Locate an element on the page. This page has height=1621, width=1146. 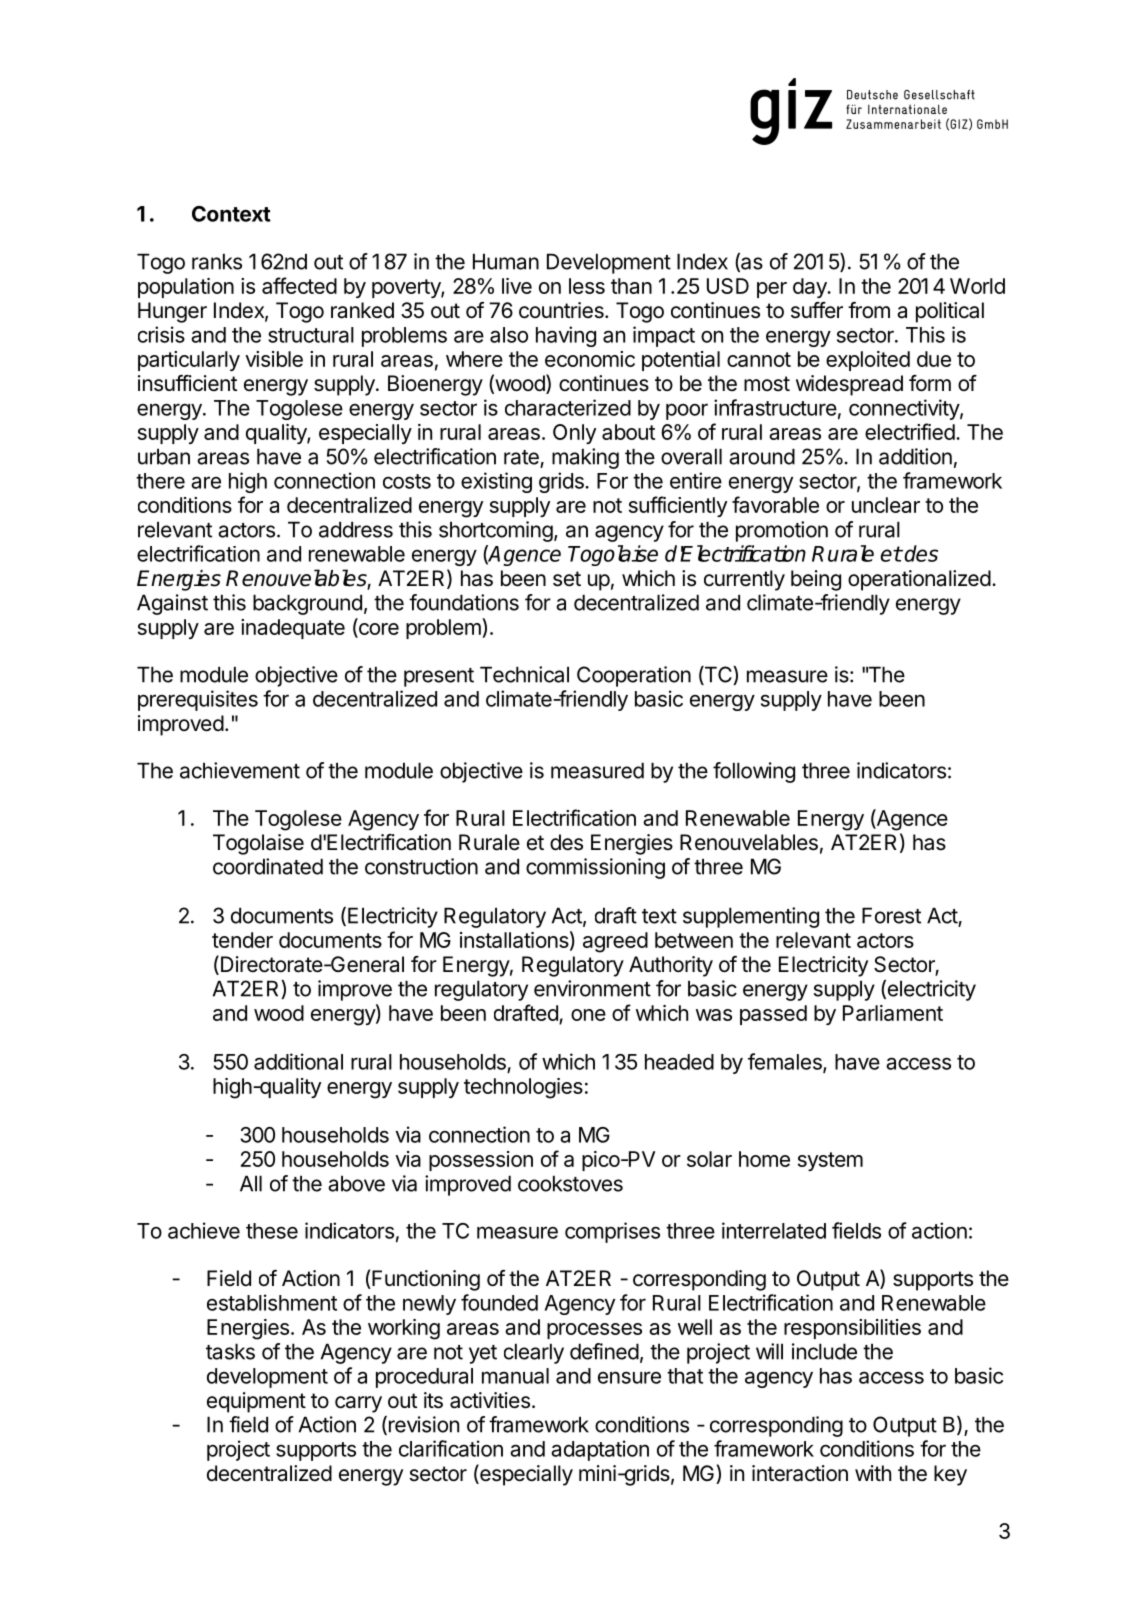
commissioning is located at coordinates (595, 868).
